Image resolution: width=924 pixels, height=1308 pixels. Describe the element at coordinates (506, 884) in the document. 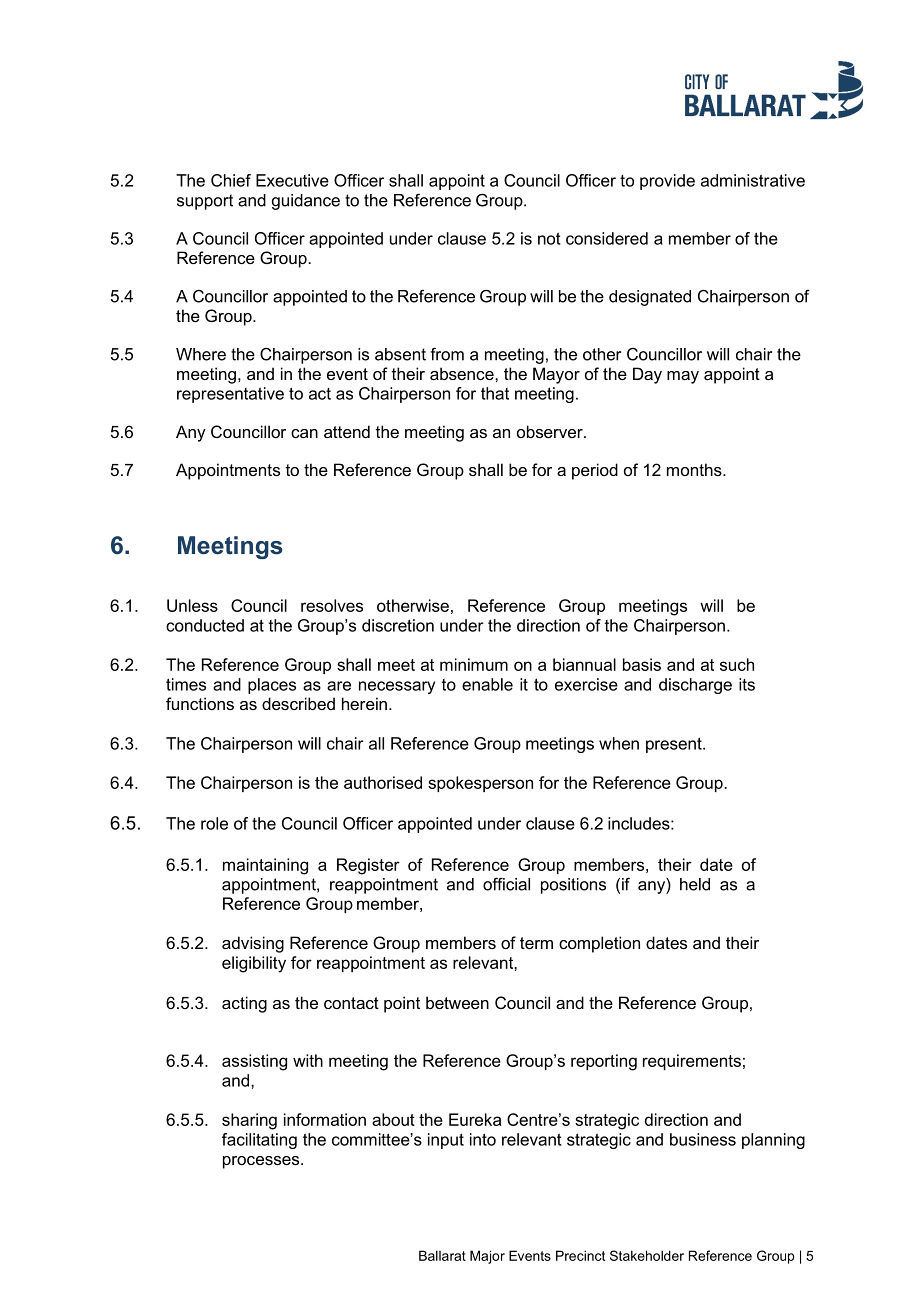

I see `official` at that location.
